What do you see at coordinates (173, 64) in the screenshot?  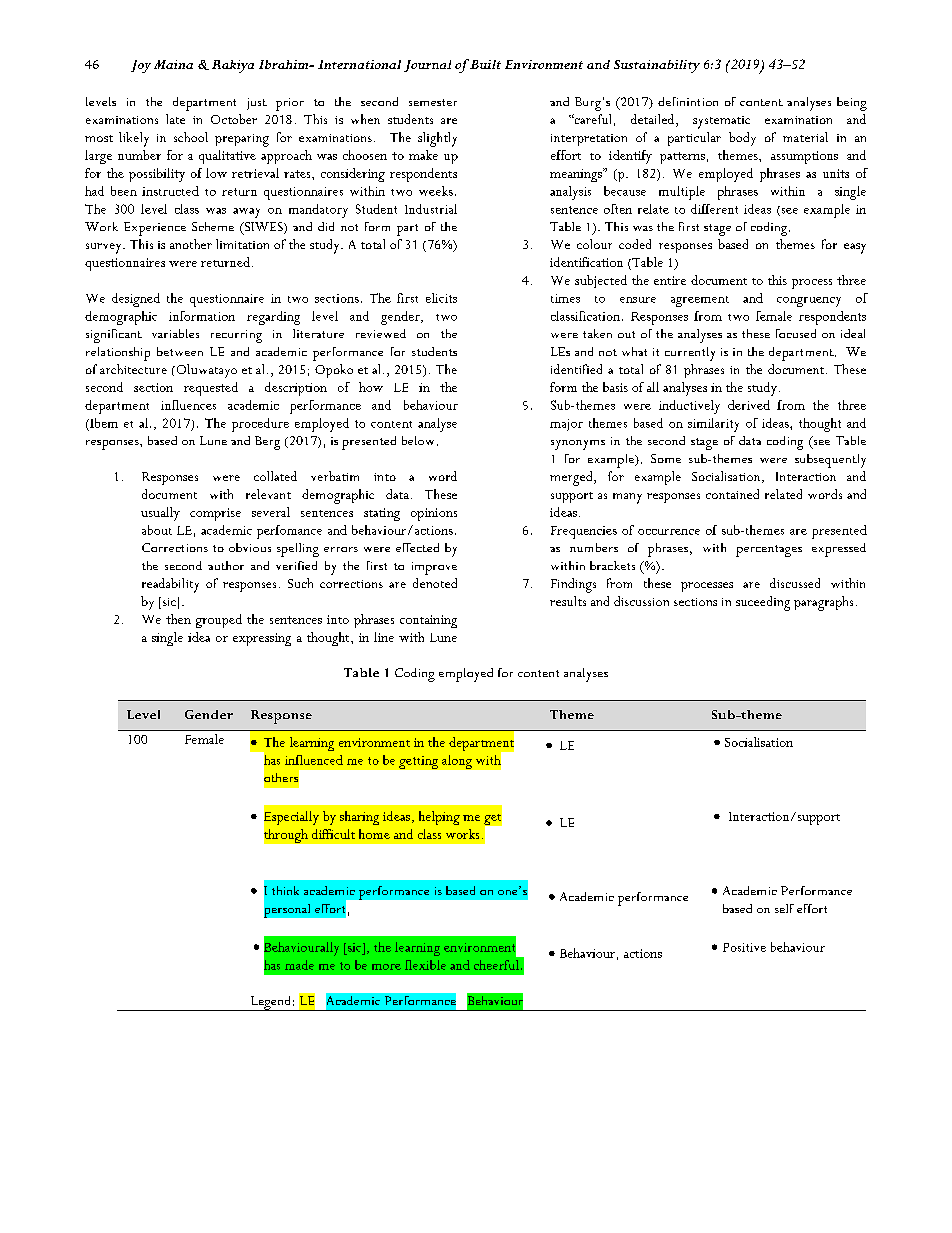 I see `Maina` at bounding box center [173, 64].
